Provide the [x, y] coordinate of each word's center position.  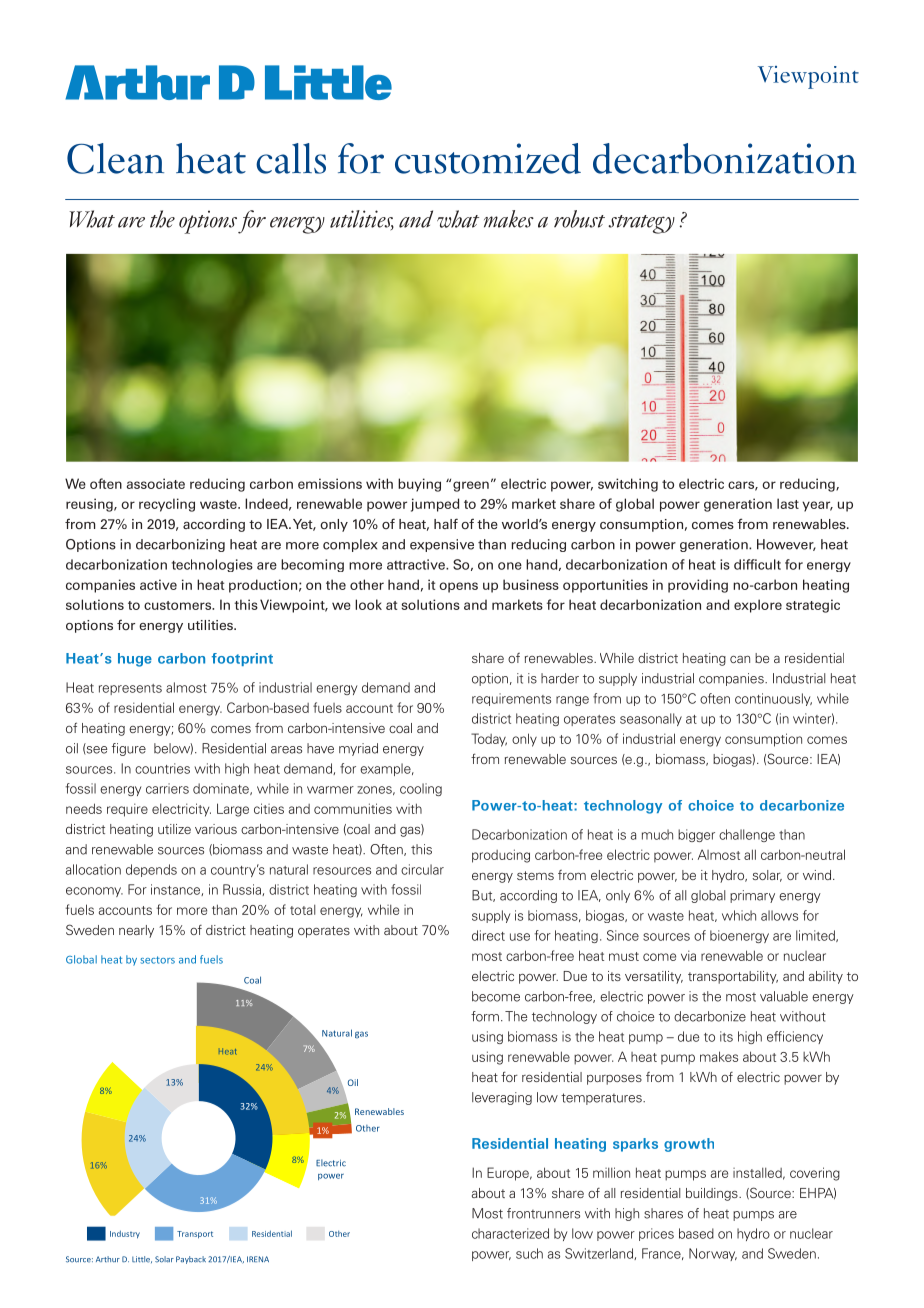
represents [130, 689]
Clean [115, 158]
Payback [191, 1260]
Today [489, 740]
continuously [773, 699]
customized [488, 158]
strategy [641, 224]
